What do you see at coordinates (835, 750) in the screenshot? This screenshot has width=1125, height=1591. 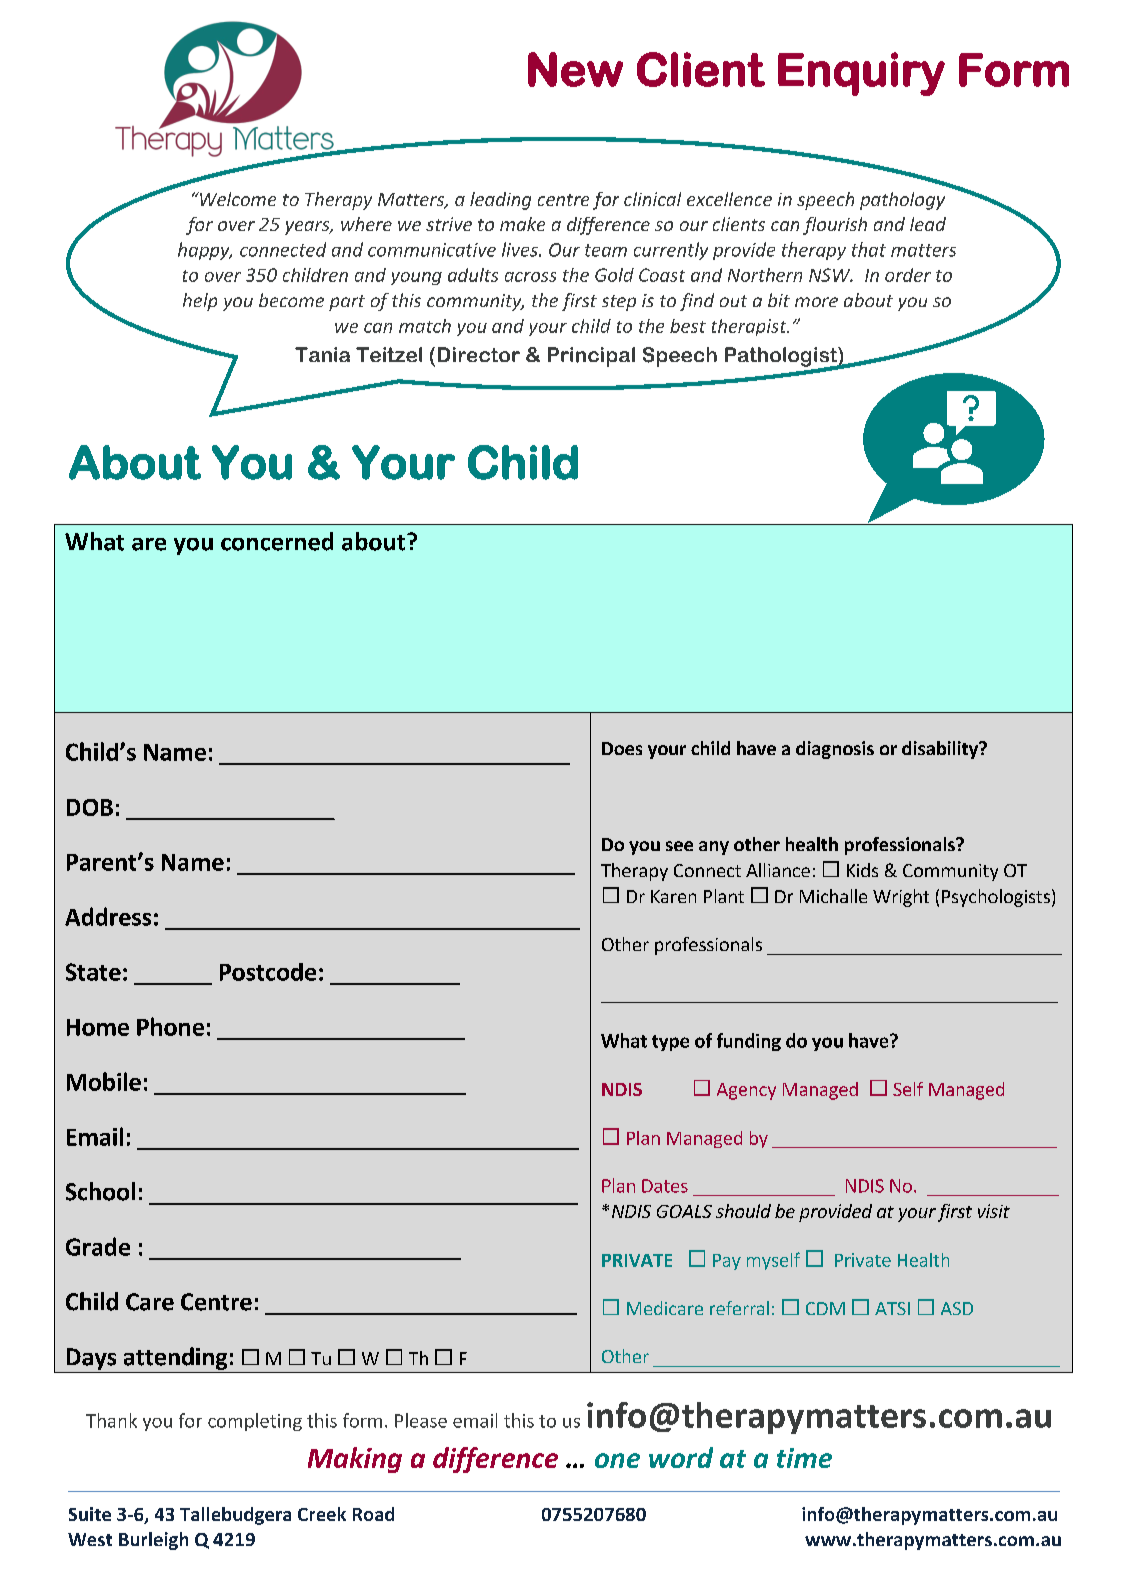 I see `diagnosis` at bounding box center [835, 750].
